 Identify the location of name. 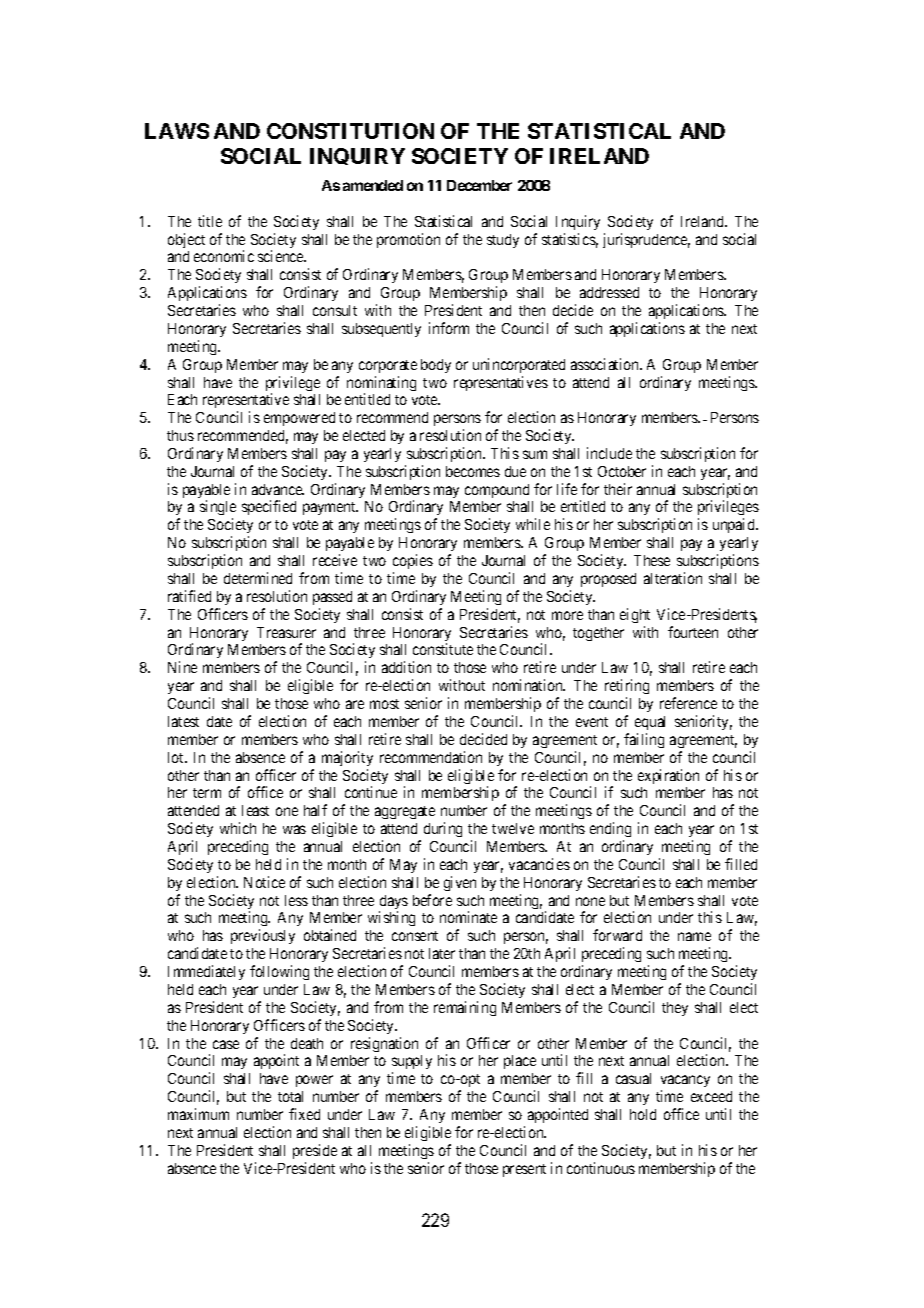
(694, 936).
